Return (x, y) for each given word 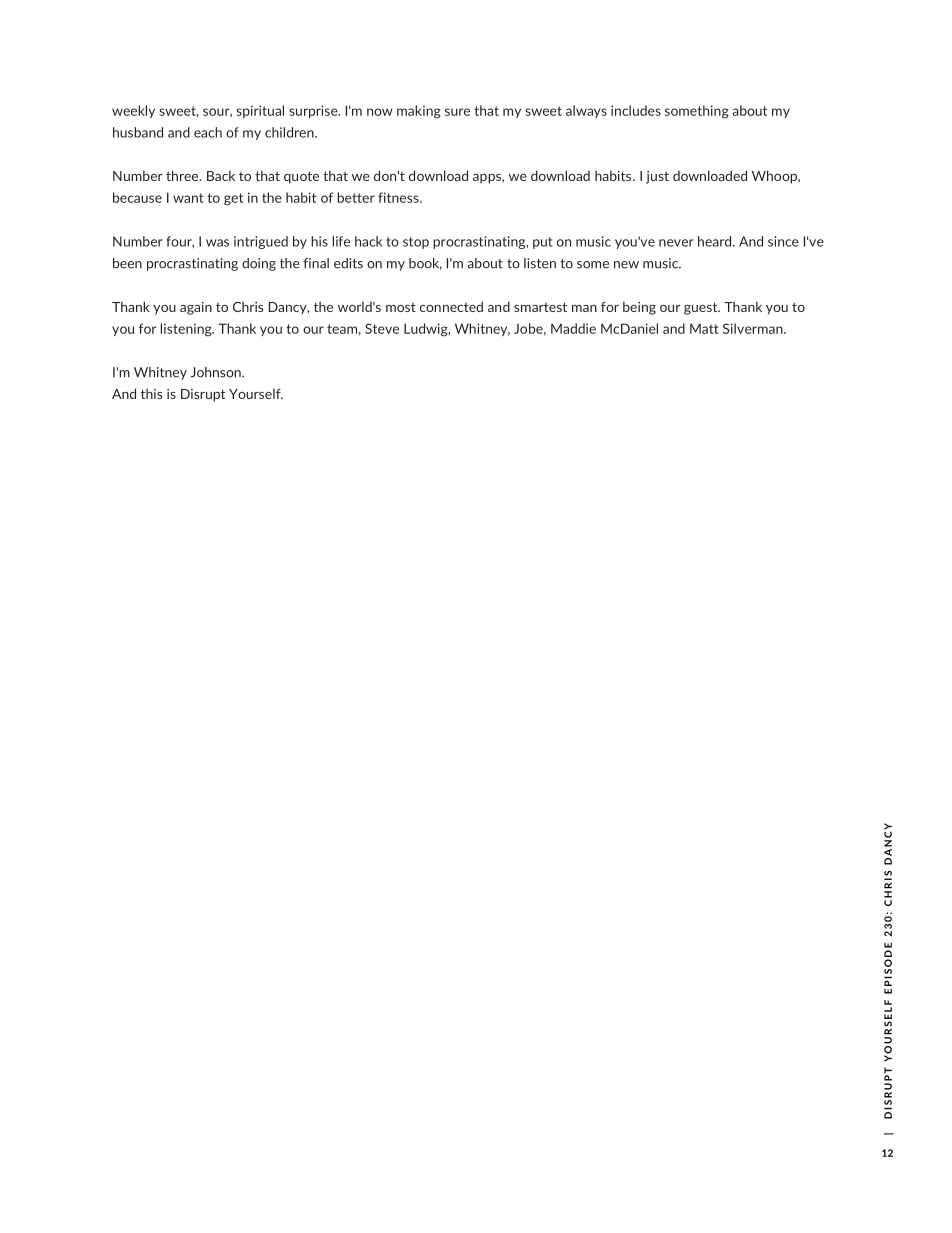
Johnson (216, 372)
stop (416, 243)
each (208, 132)
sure (457, 112)
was (217, 243)
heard (716, 241)
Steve (382, 328)
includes (636, 110)
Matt (704, 329)
